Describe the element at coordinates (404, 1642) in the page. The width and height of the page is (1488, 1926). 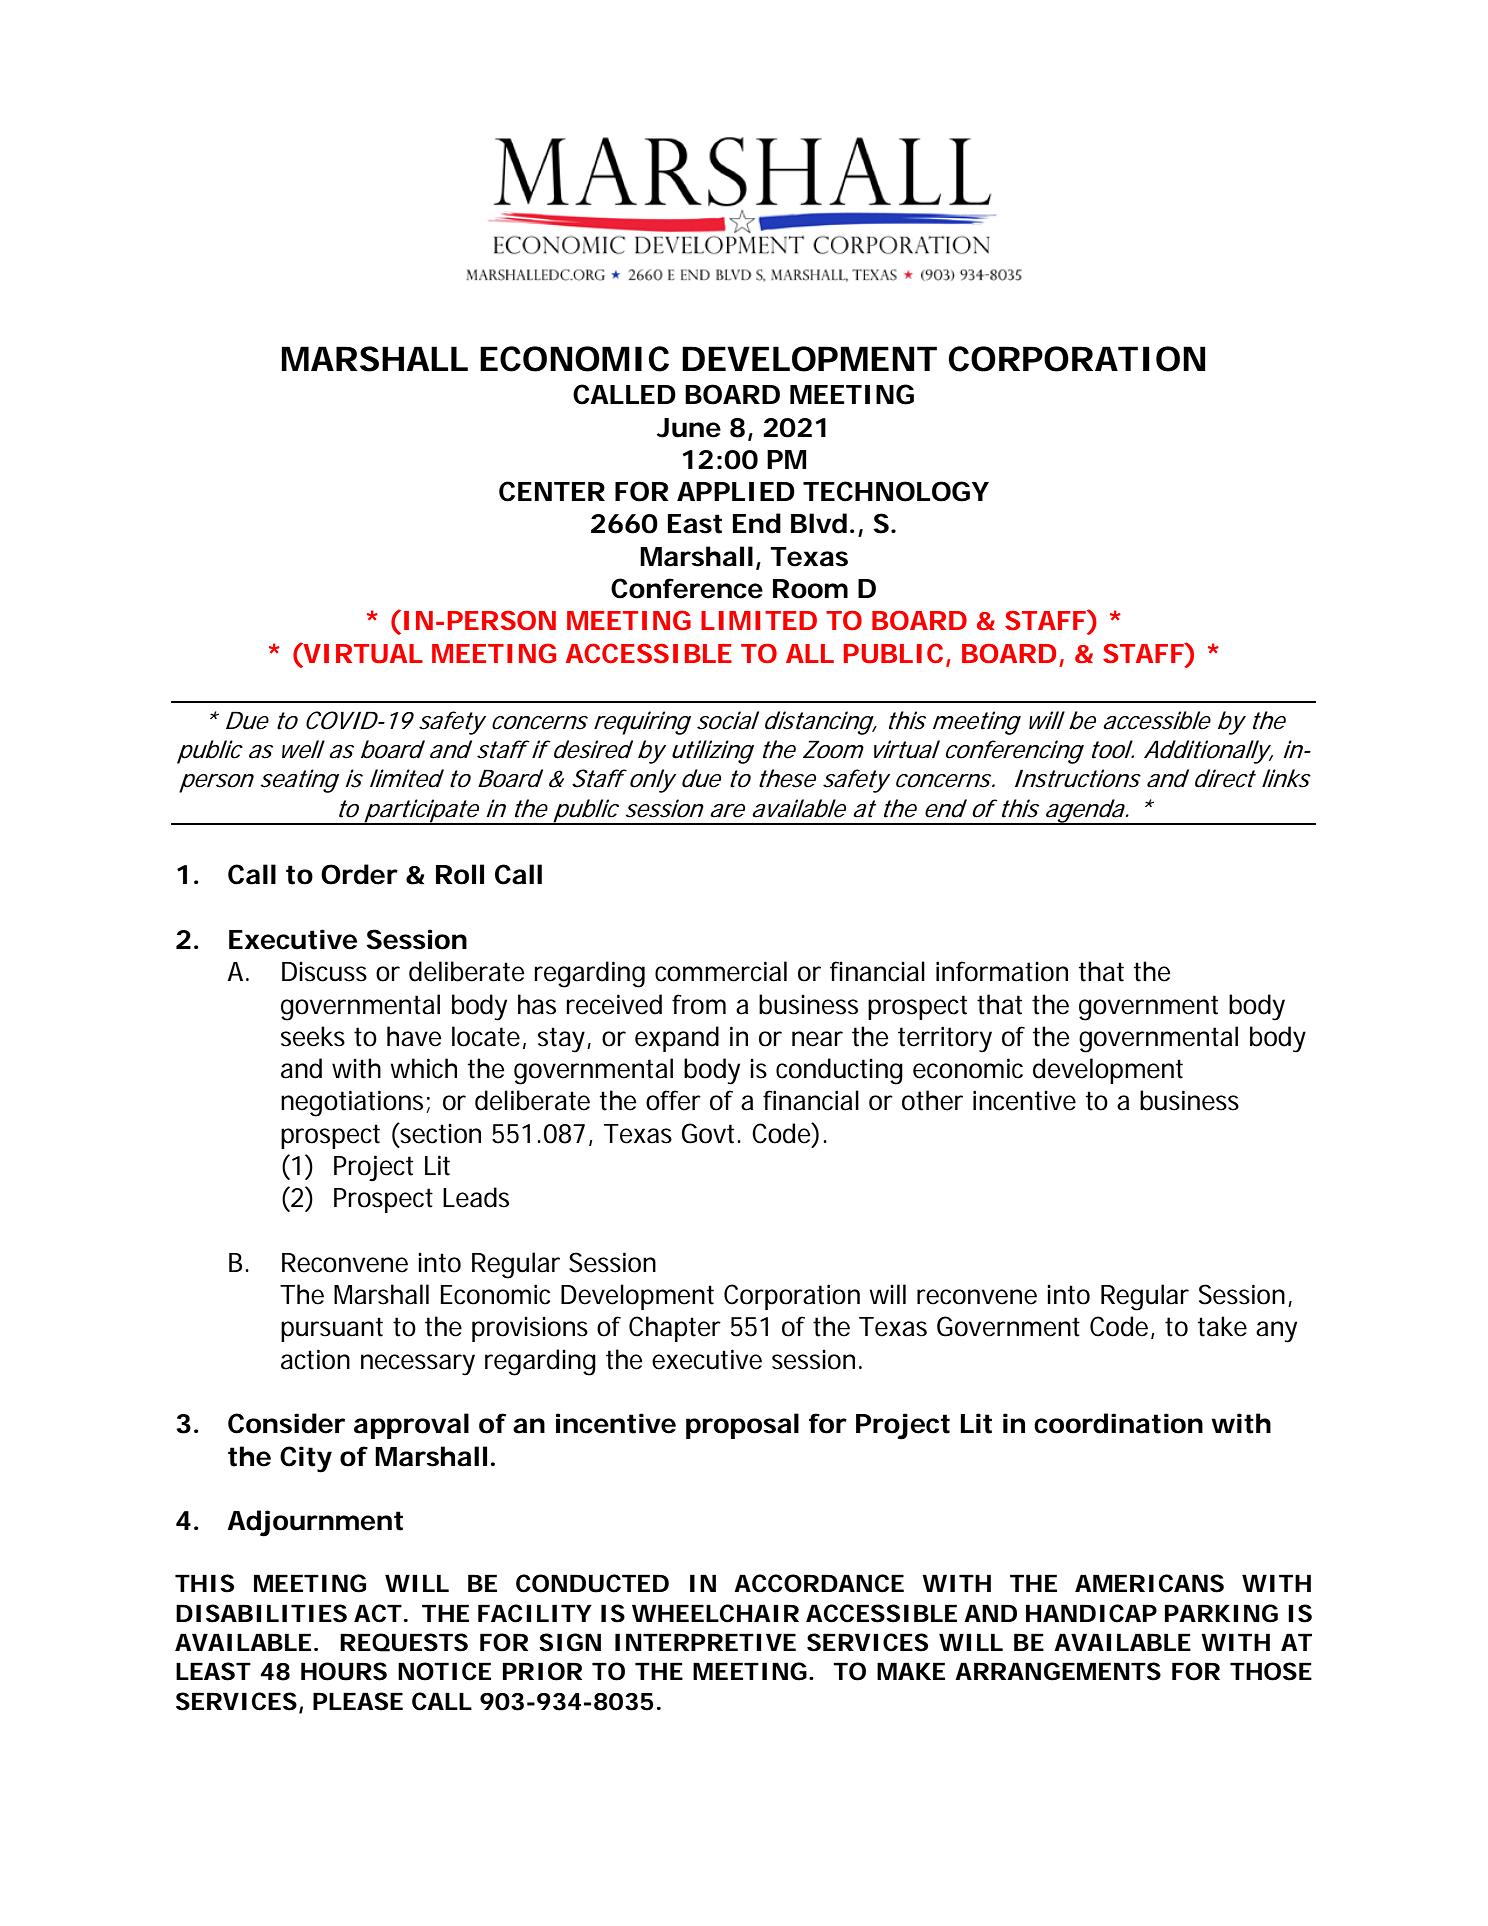
I see `REQUESTS` at that location.
